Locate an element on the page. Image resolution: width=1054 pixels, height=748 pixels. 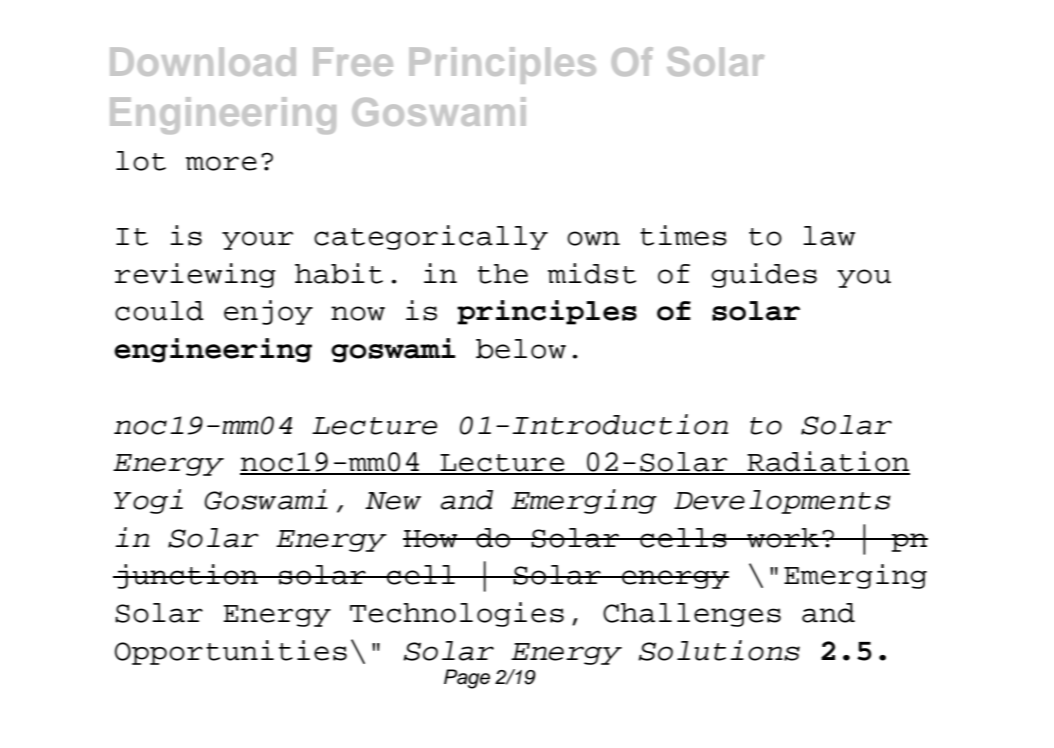
Page is located at coordinates (467, 679).
